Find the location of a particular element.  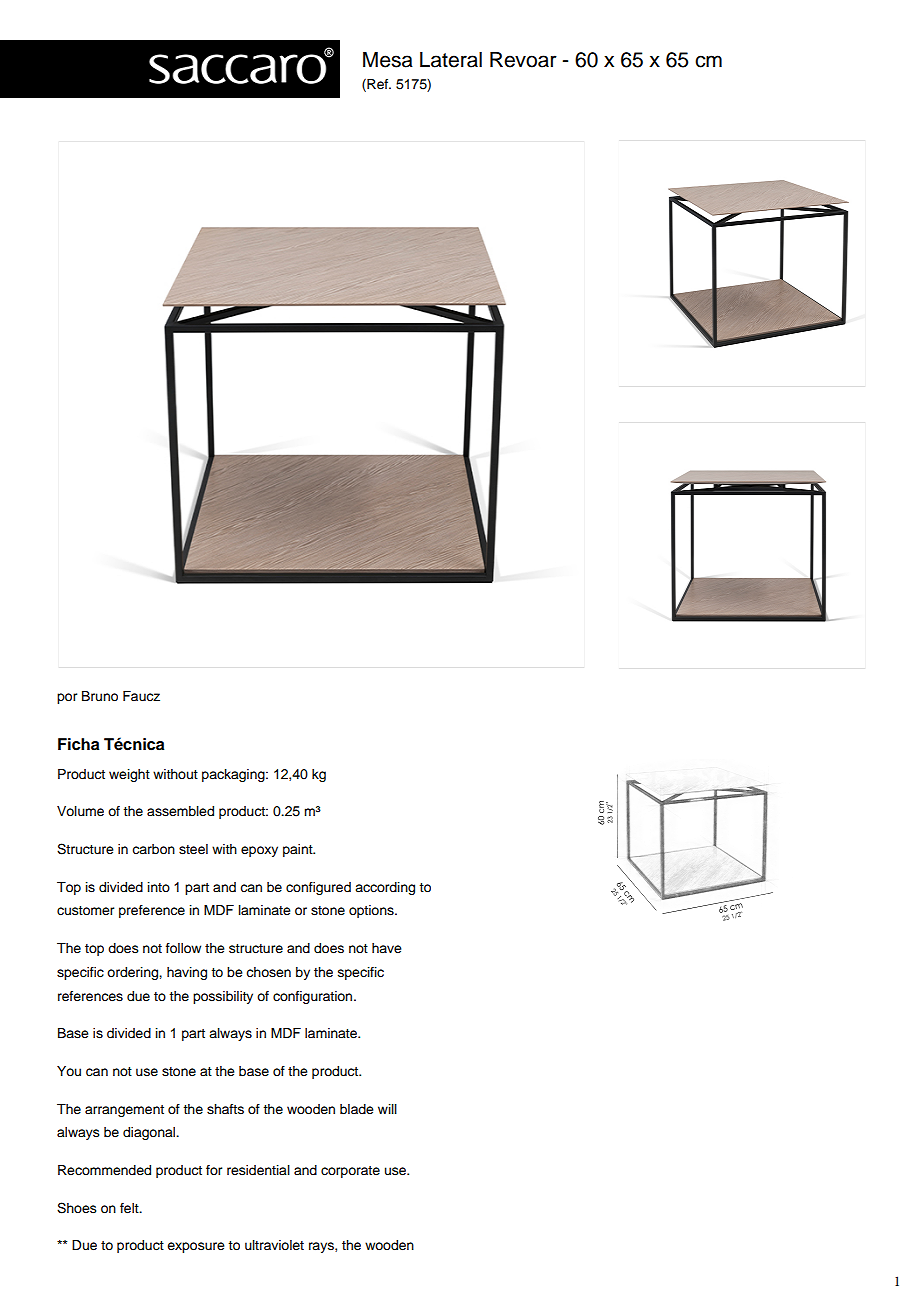

felt is located at coordinates (130, 1208).
